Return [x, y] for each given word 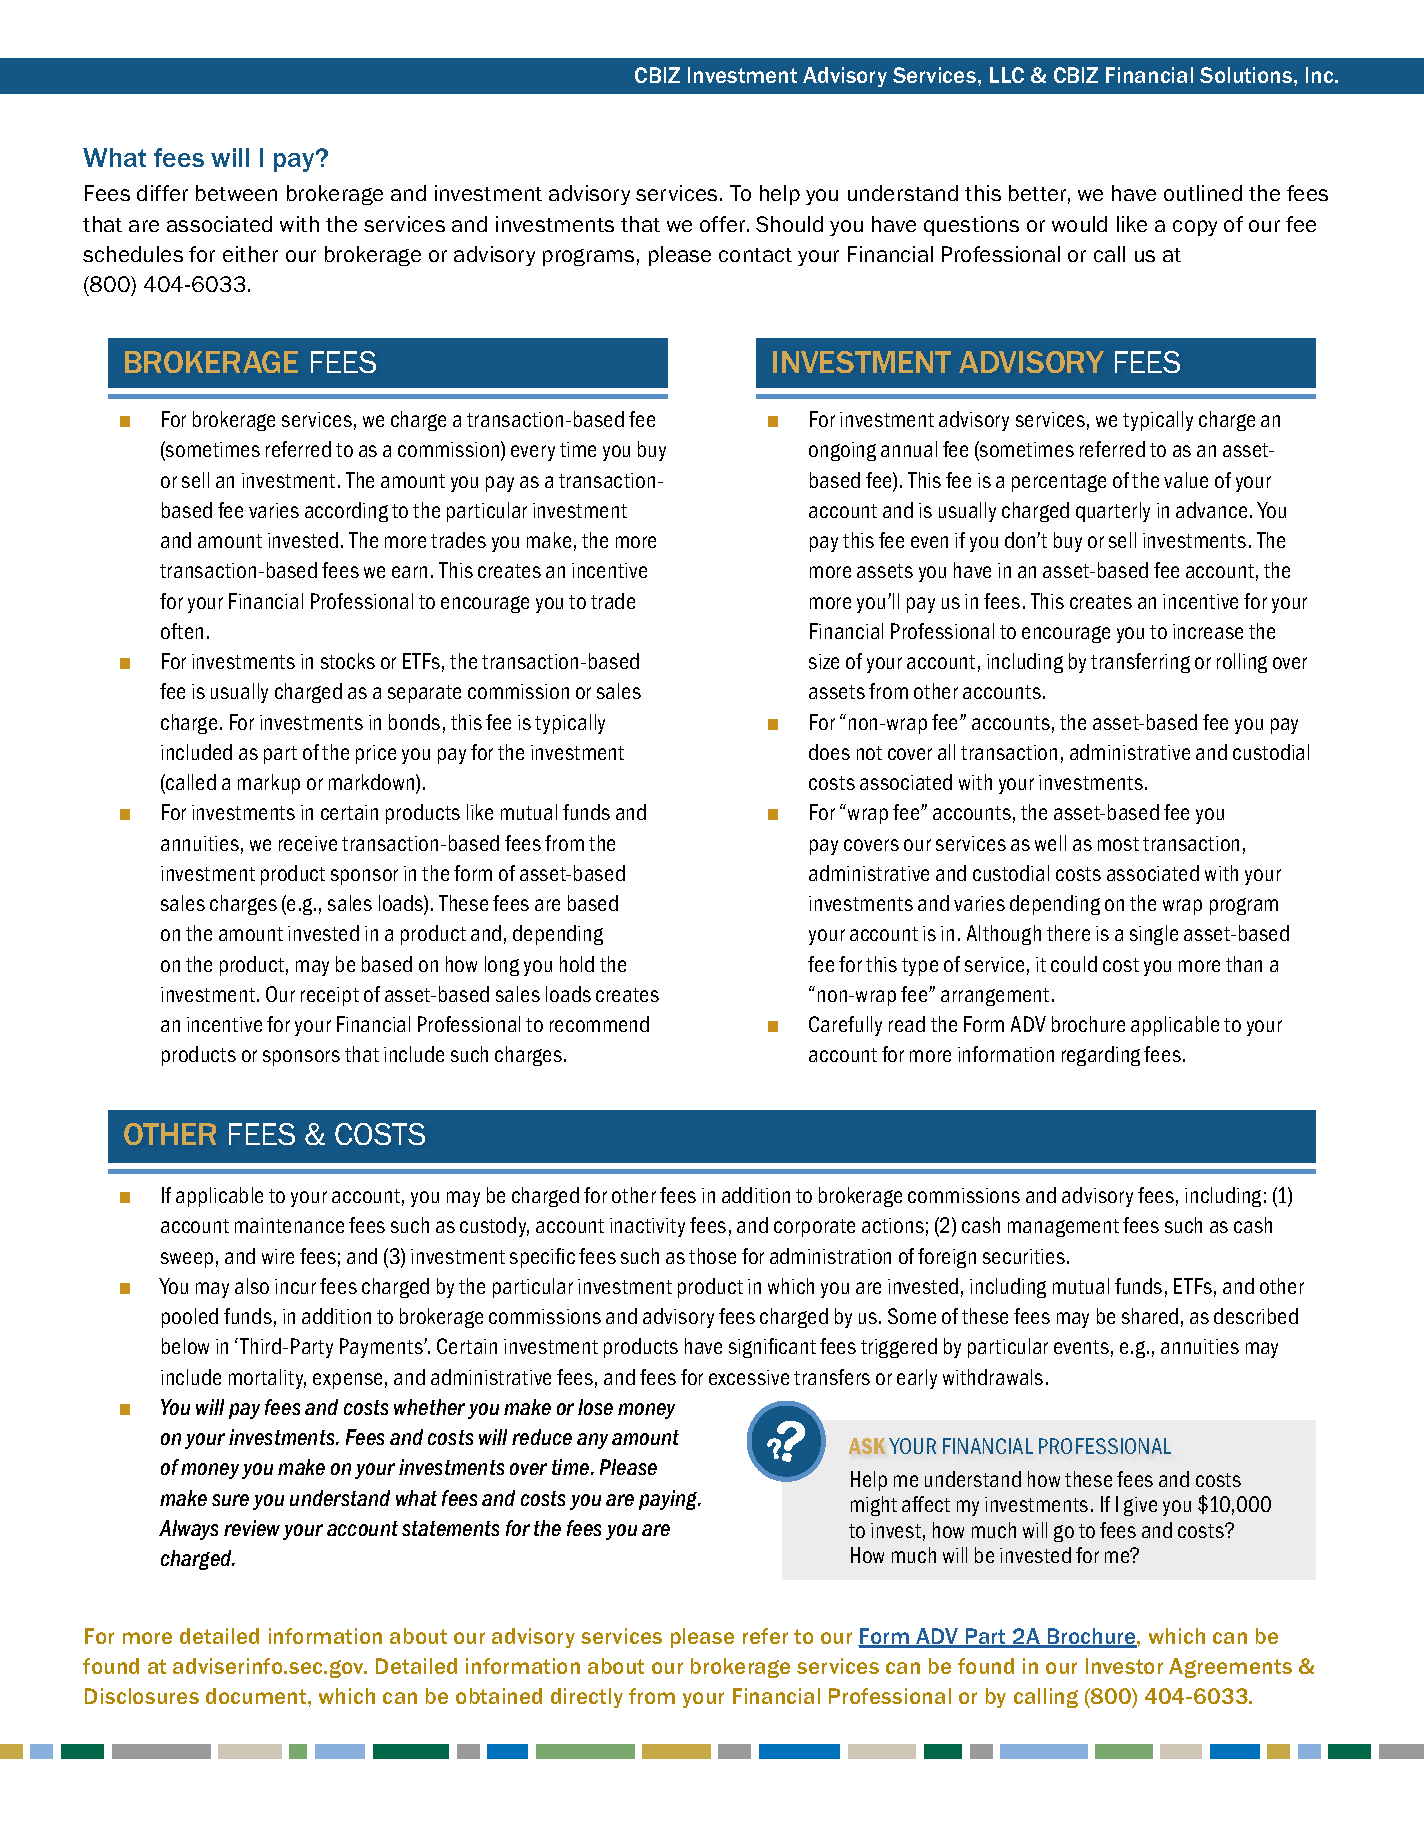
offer [724, 224]
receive [308, 843]
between [236, 193]
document [257, 1696]
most [1118, 844]
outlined [1203, 193]
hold [577, 964]
